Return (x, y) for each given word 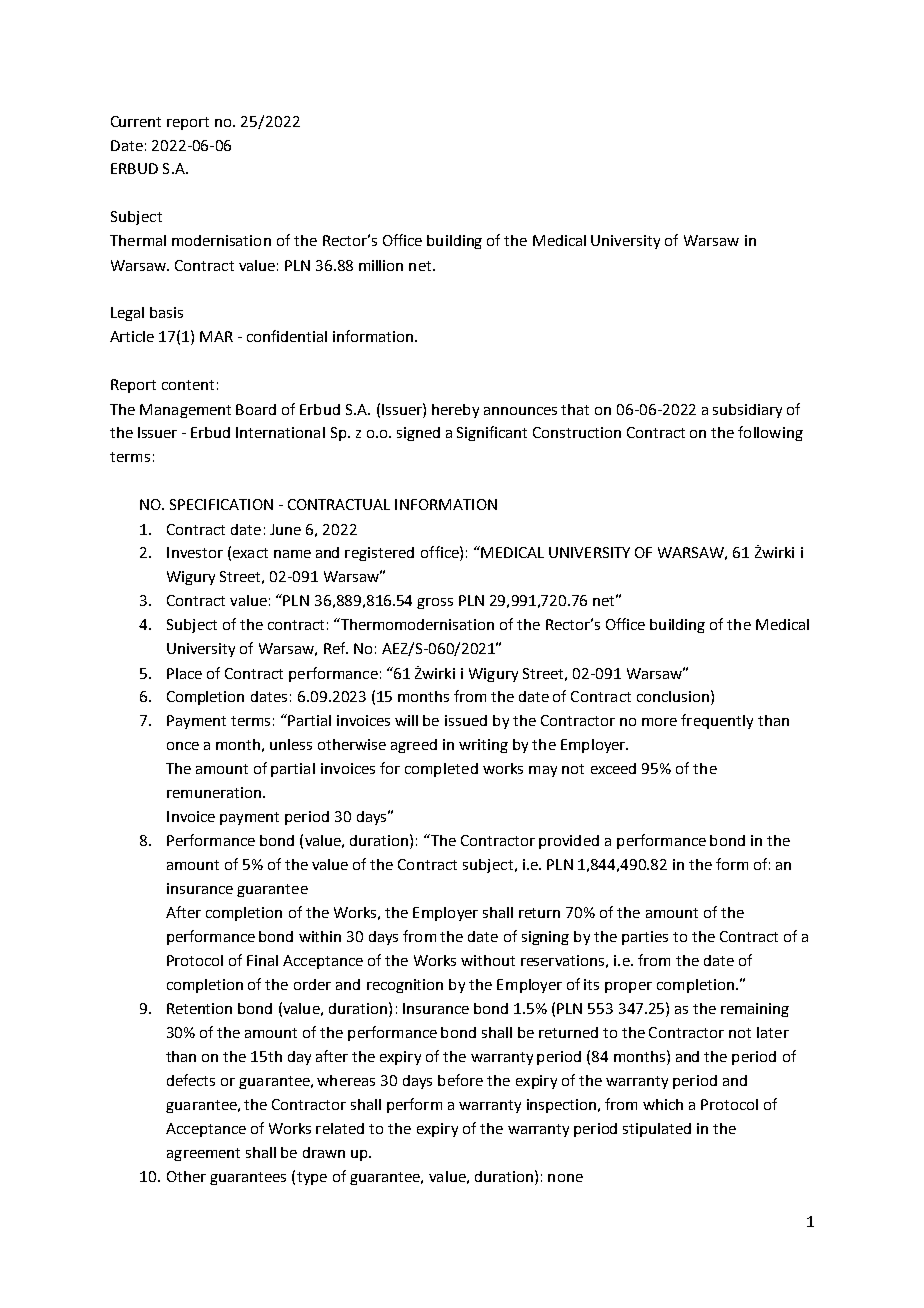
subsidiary (747, 411)
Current (136, 121)
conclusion (673, 696)
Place (184, 673)
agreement (203, 1154)
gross (435, 603)
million (381, 265)
